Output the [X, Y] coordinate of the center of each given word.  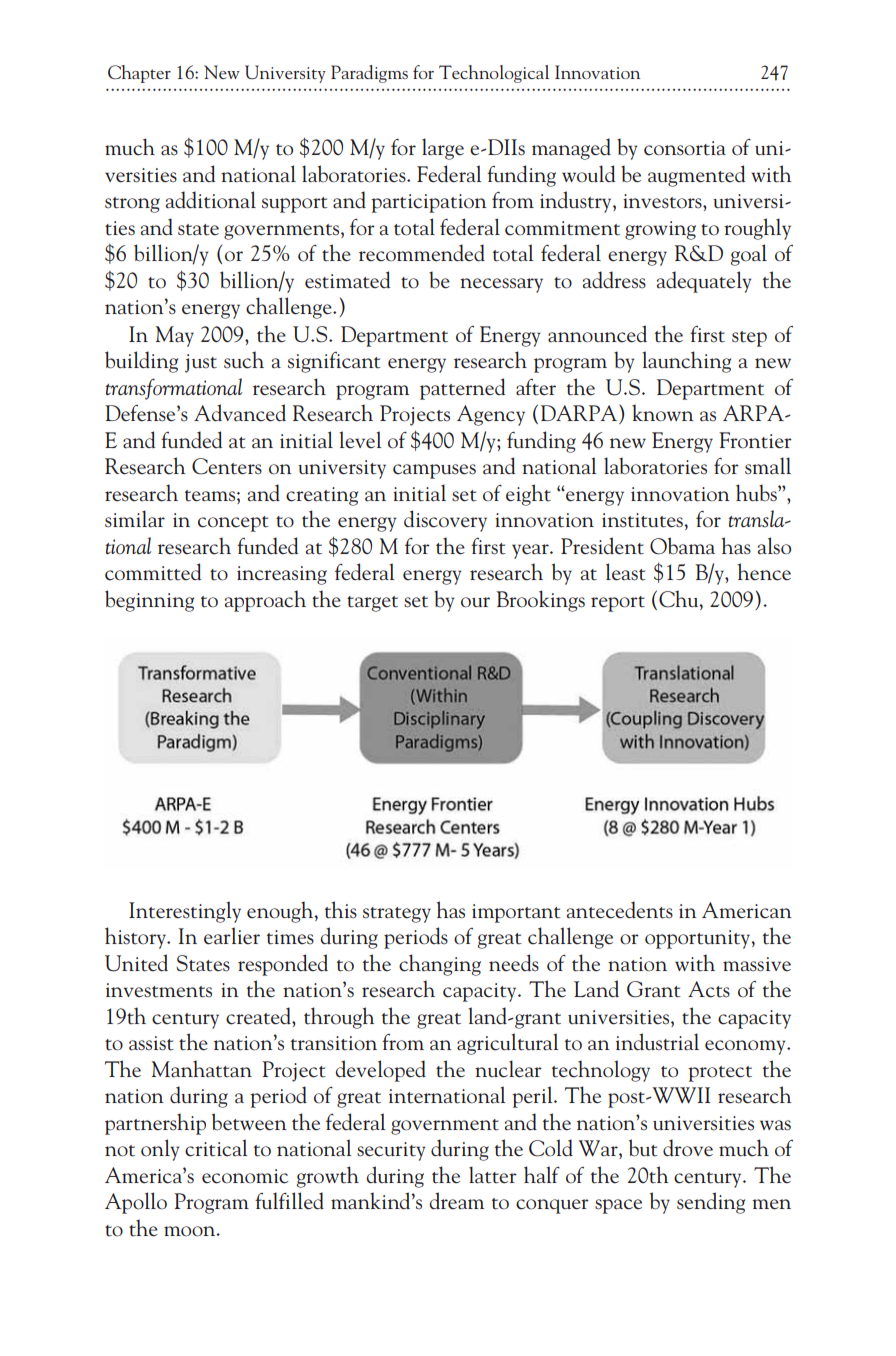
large [443, 149]
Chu [680, 599]
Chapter [139, 74]
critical [216, 1148]
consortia [685, 148]
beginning [149, 601]
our [475, 602]
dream [456, 1201]
